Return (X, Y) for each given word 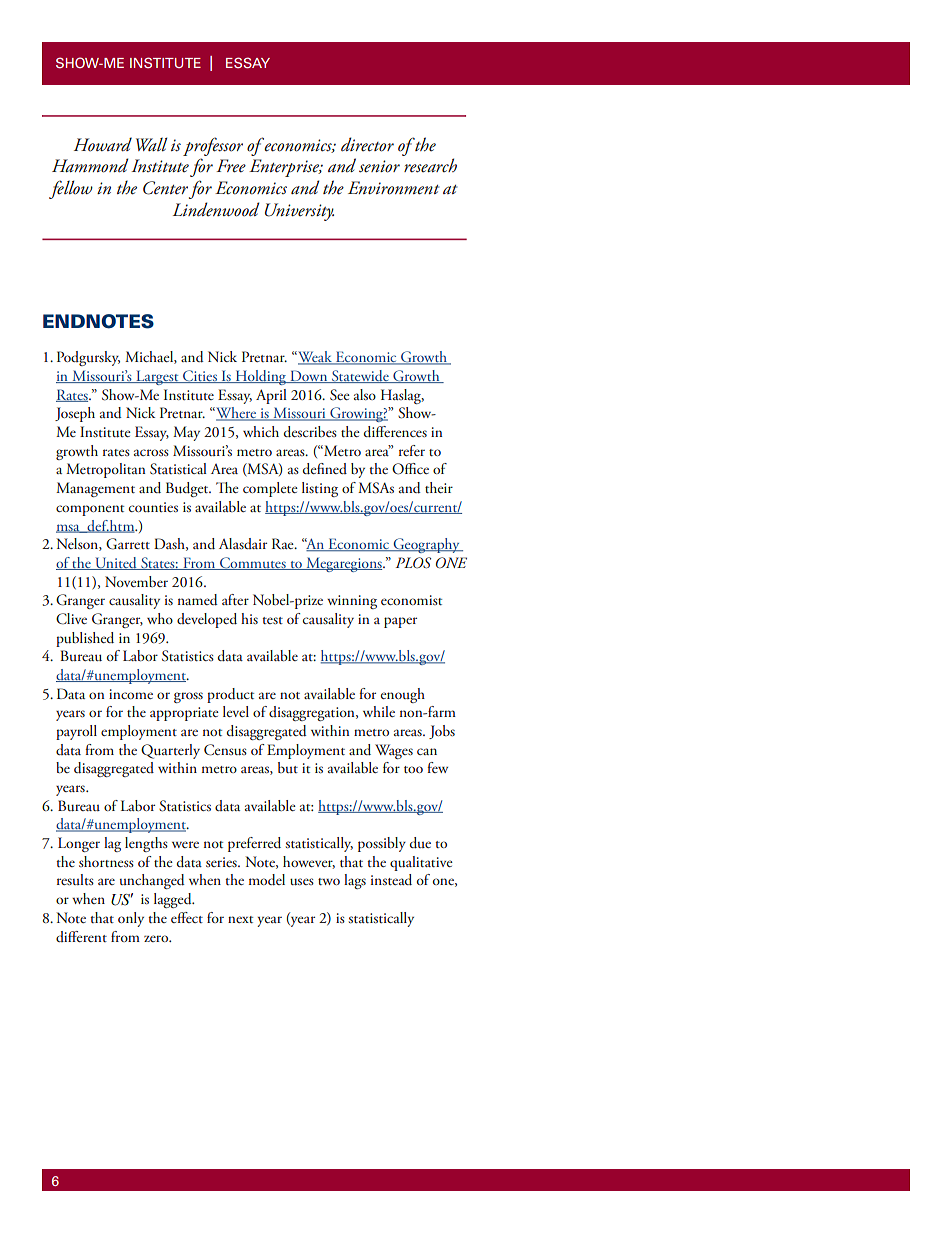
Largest (157, 377)
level (236, 711)
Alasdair (243, 543)
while (379, 711)
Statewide (360, 376)
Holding (261, 377)
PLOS (413, 563)
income (131, 694)
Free (231, 166)
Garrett (128, 544)
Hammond (90, 165)
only (131, 919)
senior (379, 166)
